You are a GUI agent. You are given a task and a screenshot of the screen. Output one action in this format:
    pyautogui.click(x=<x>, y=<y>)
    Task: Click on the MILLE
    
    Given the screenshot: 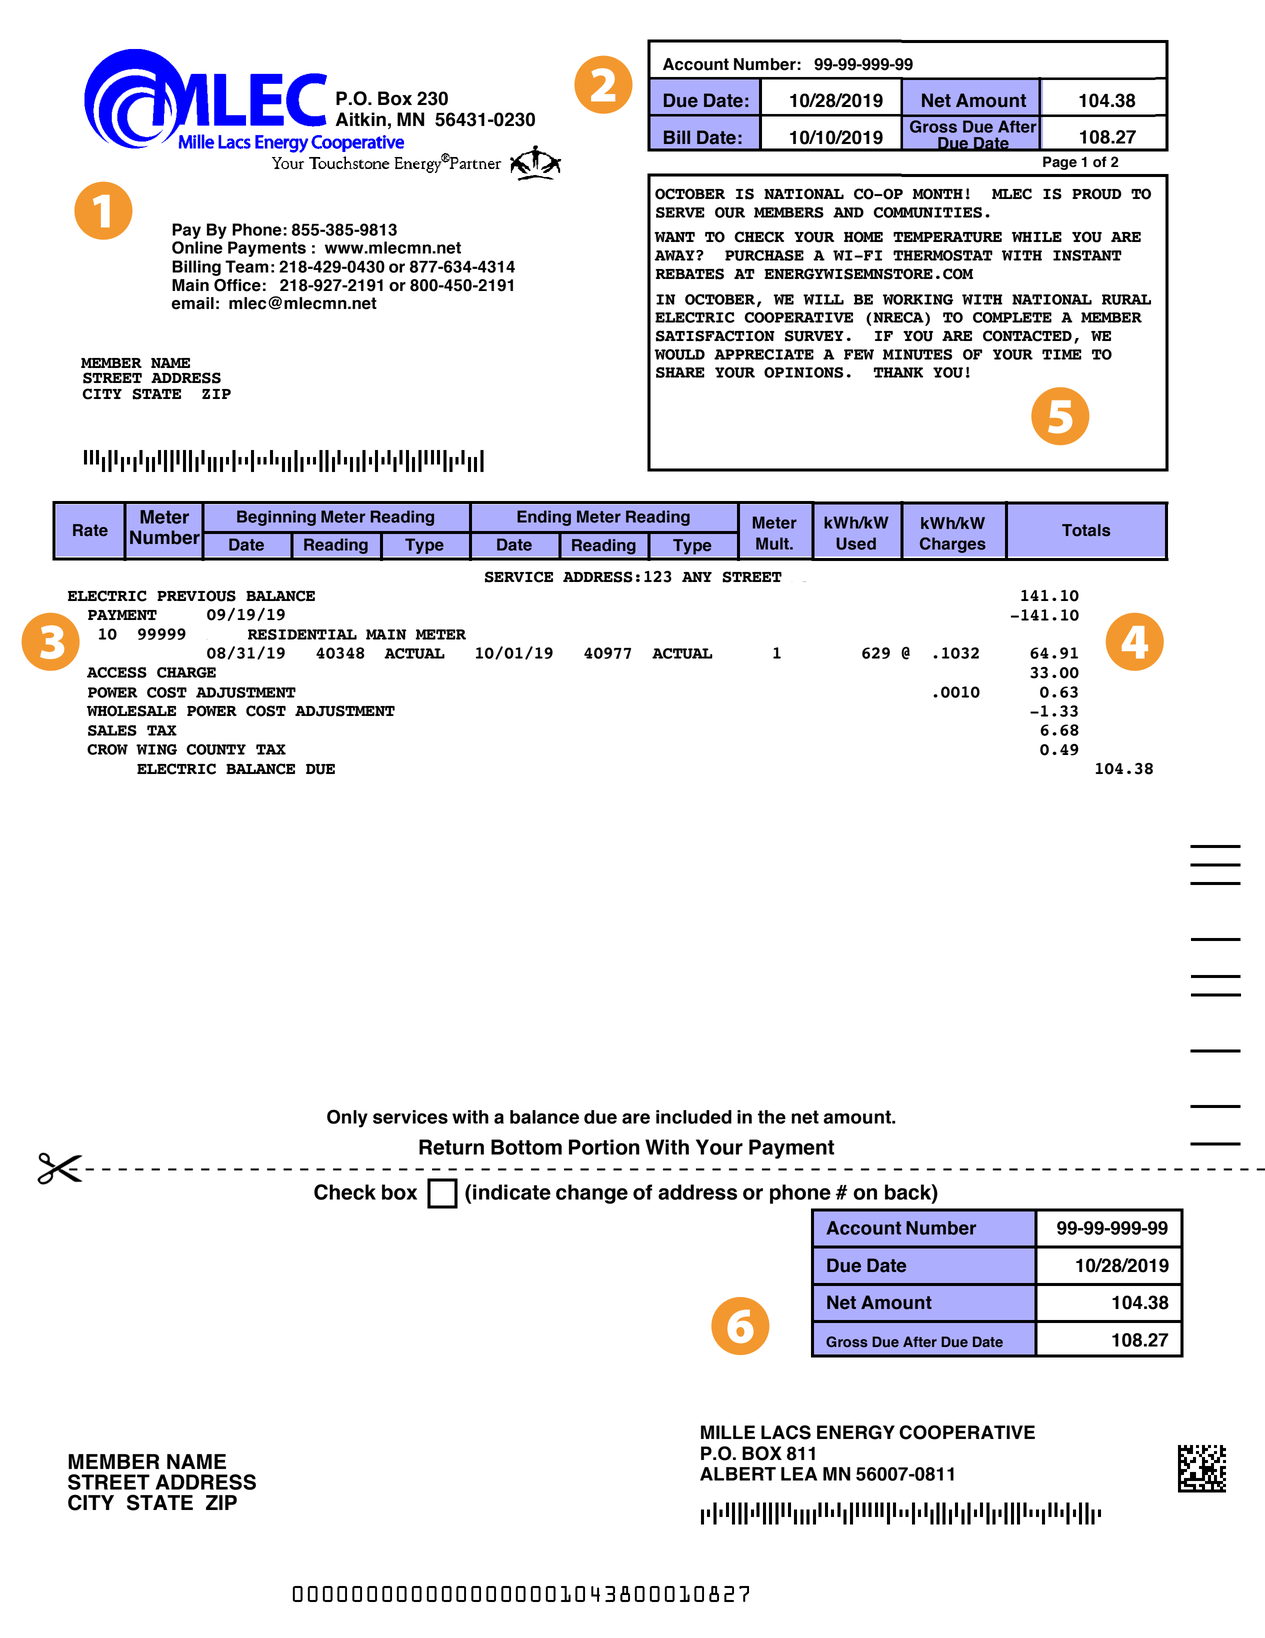 What is the action you would take?
    pyautogui.click(x=728, y=1432)
